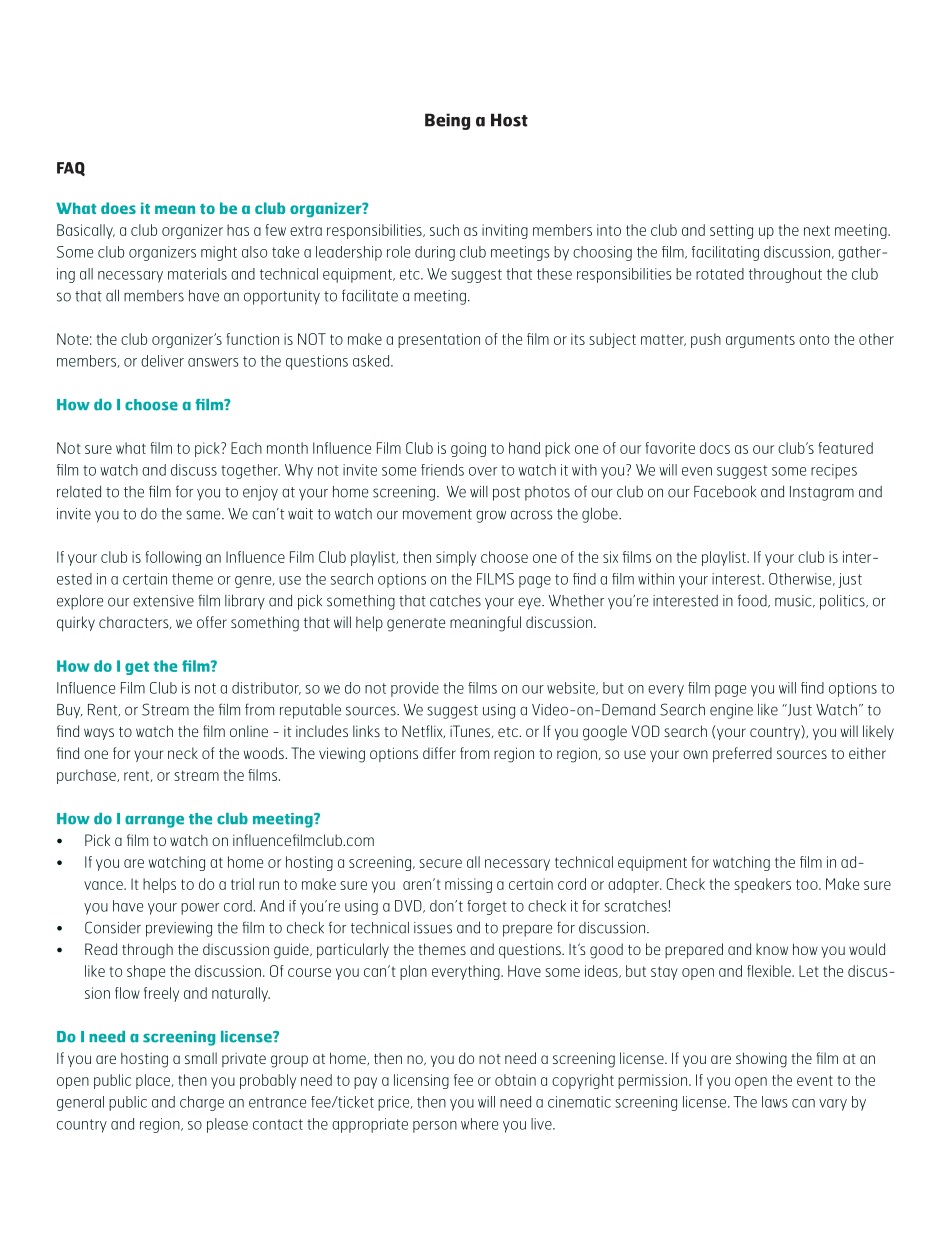 The width and height of the screenshot is (952, 1233). What do you see at coordinates (725, 491) in the screenshot?
I see `Facebook` at bounding box center [725, 491].
